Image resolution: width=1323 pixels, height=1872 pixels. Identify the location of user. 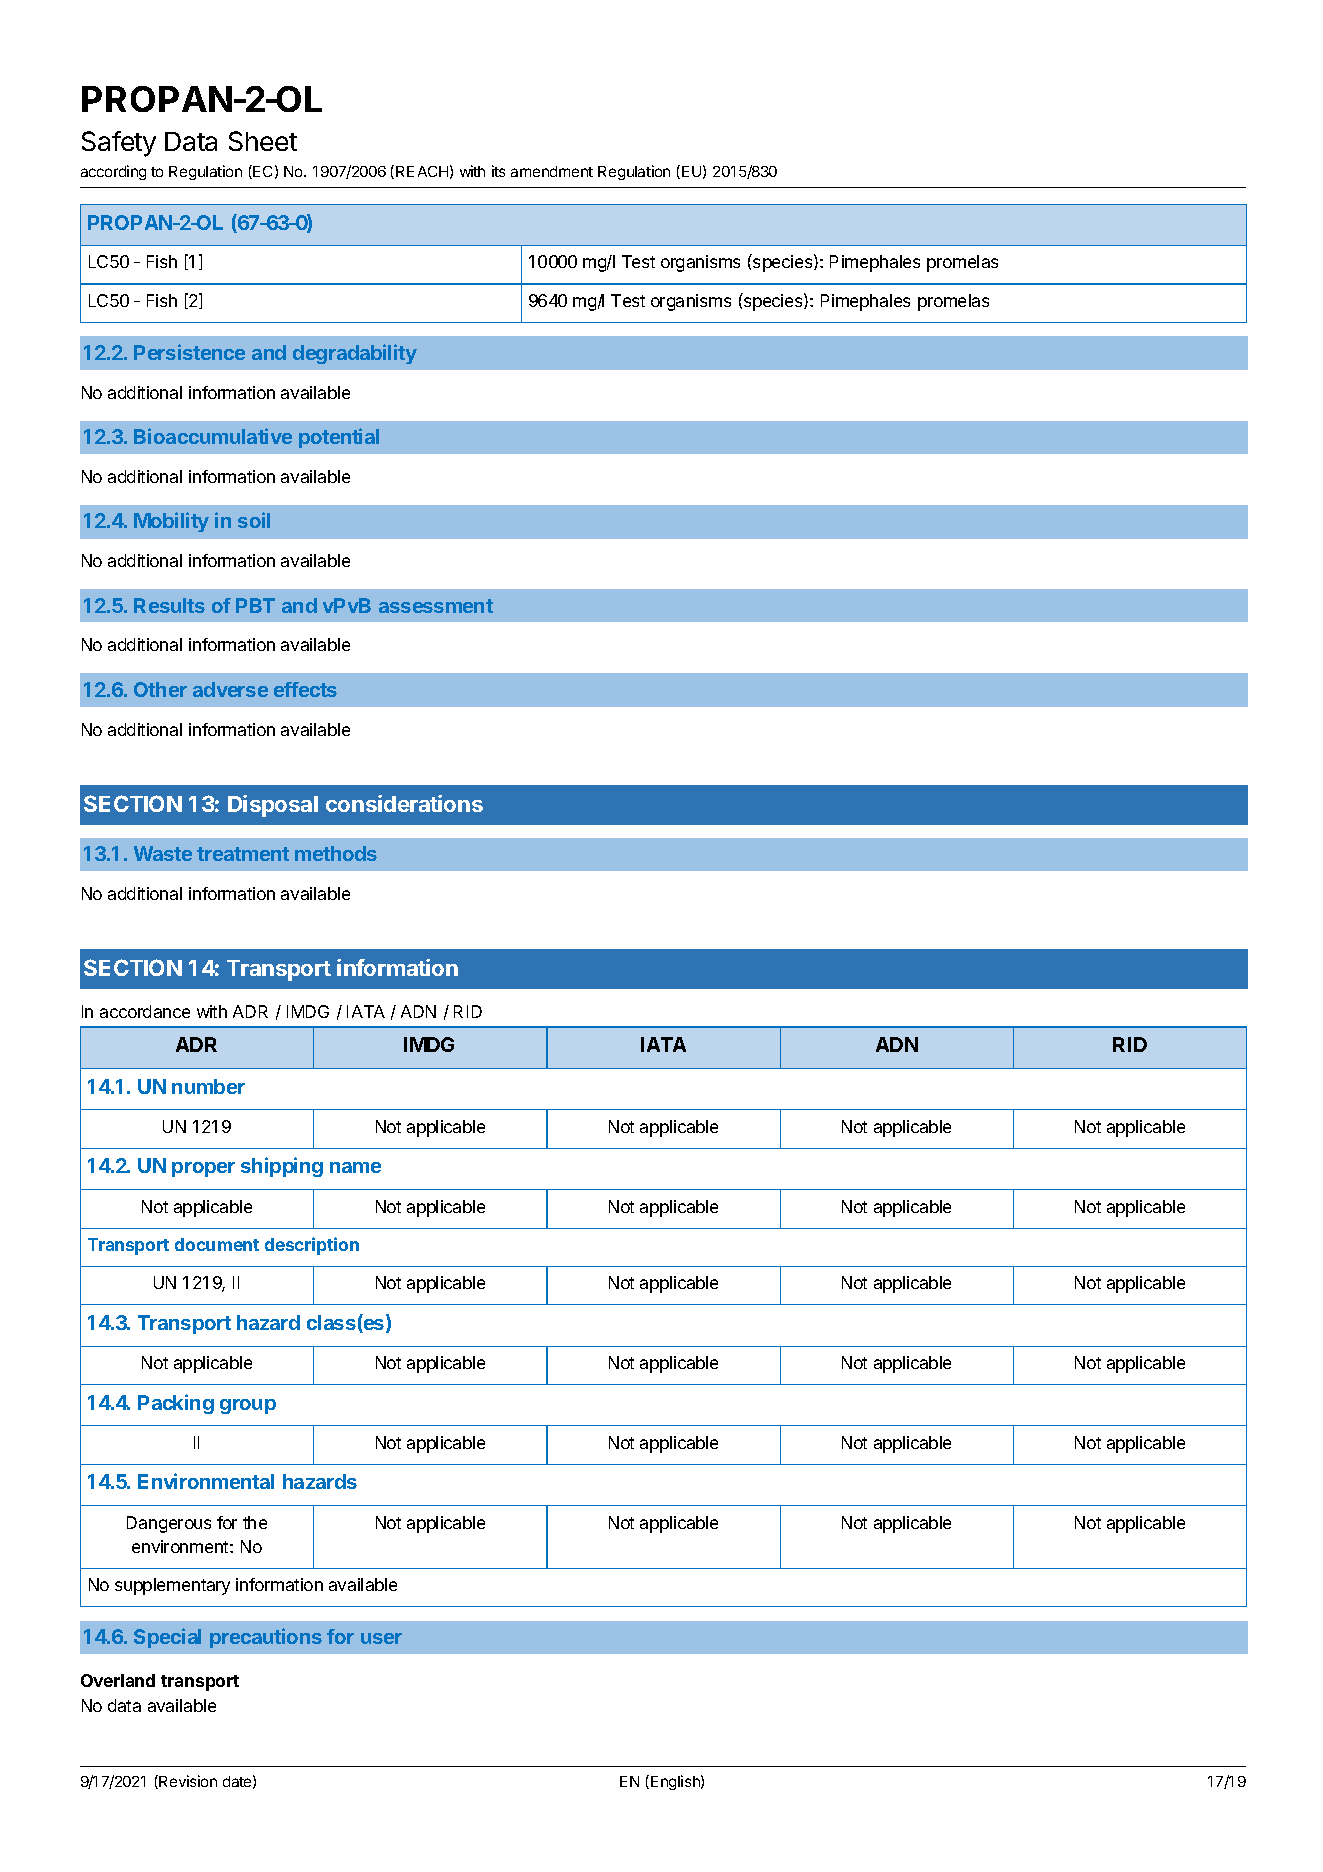
(381, 1638).
